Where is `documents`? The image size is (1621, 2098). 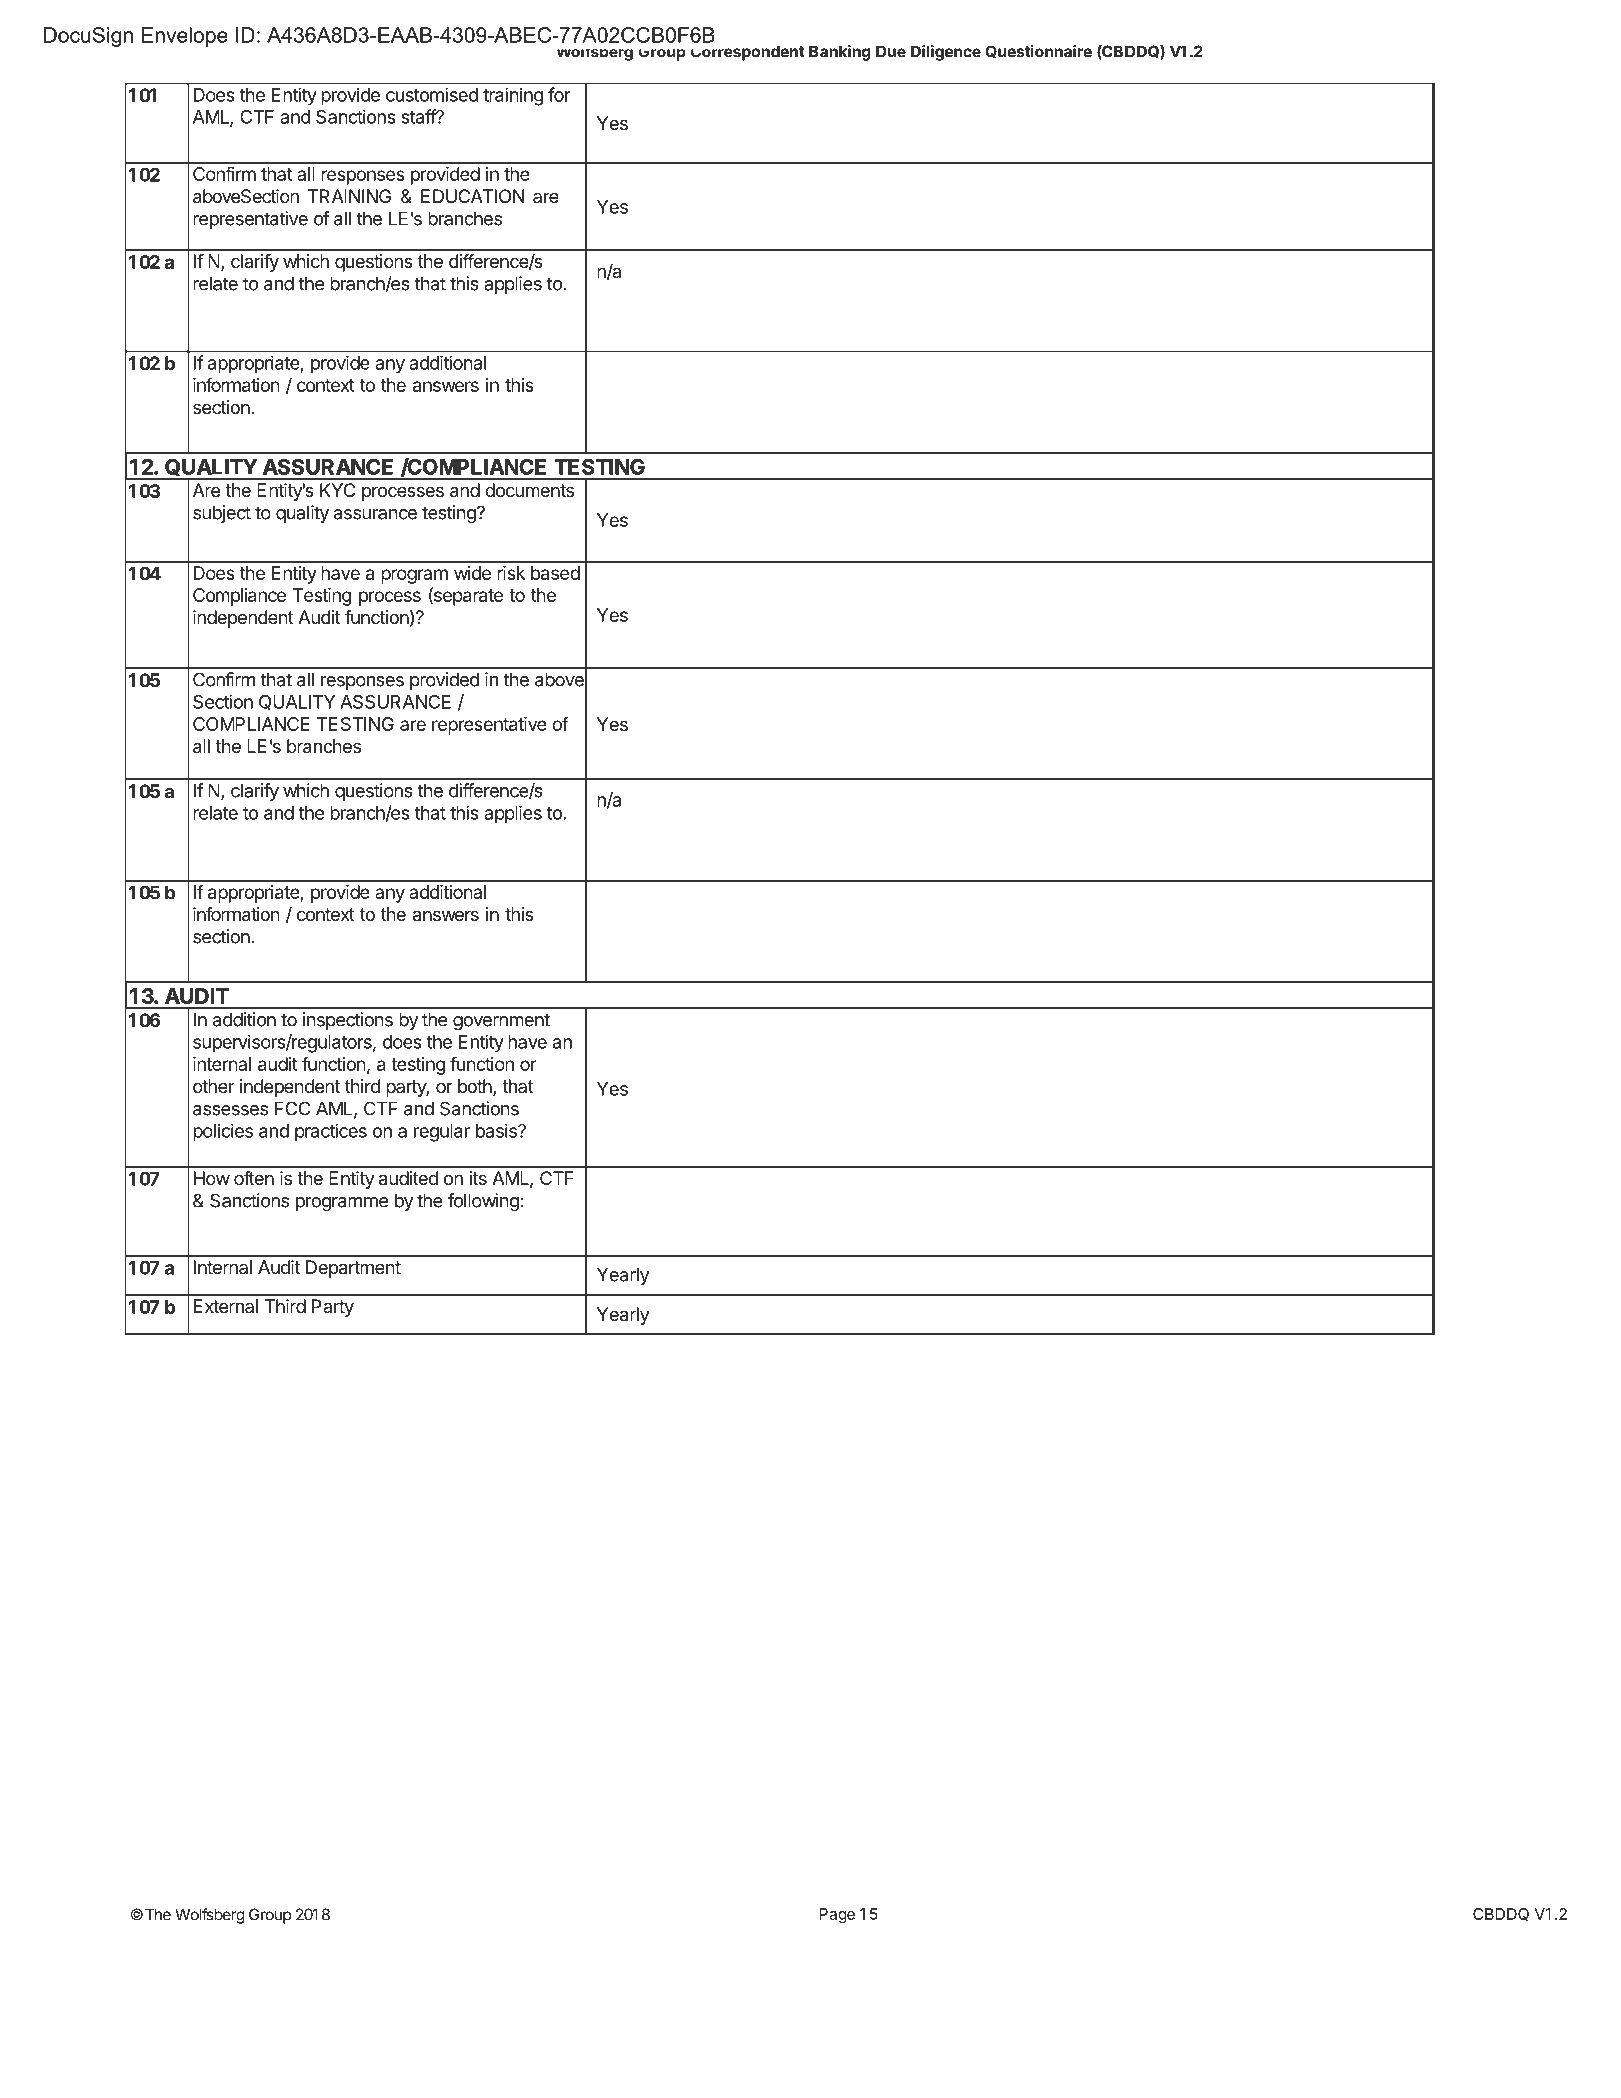 documents is located at coordinates (529, 490).
